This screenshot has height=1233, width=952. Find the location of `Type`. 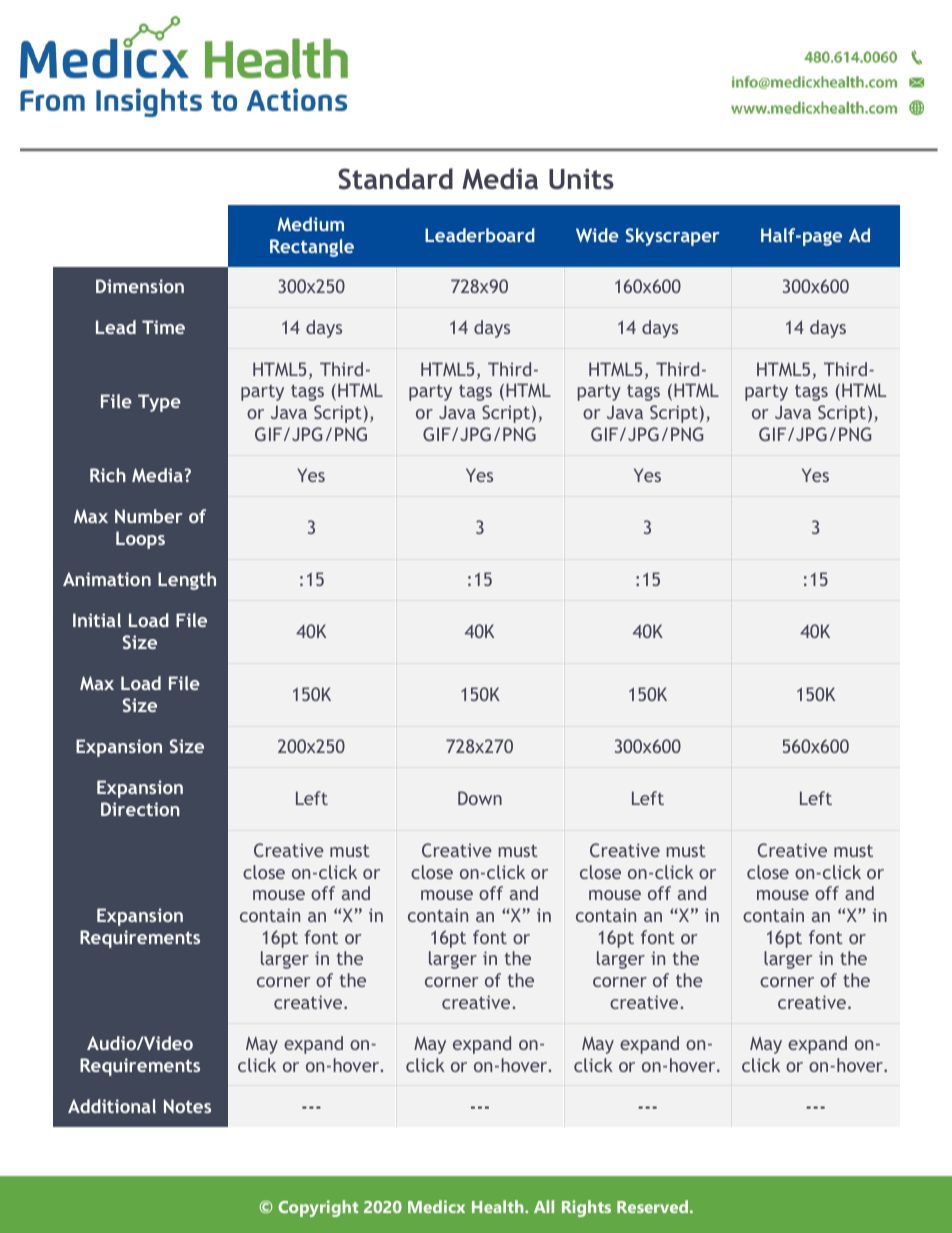

Type is located at coordinates (159, 403).
